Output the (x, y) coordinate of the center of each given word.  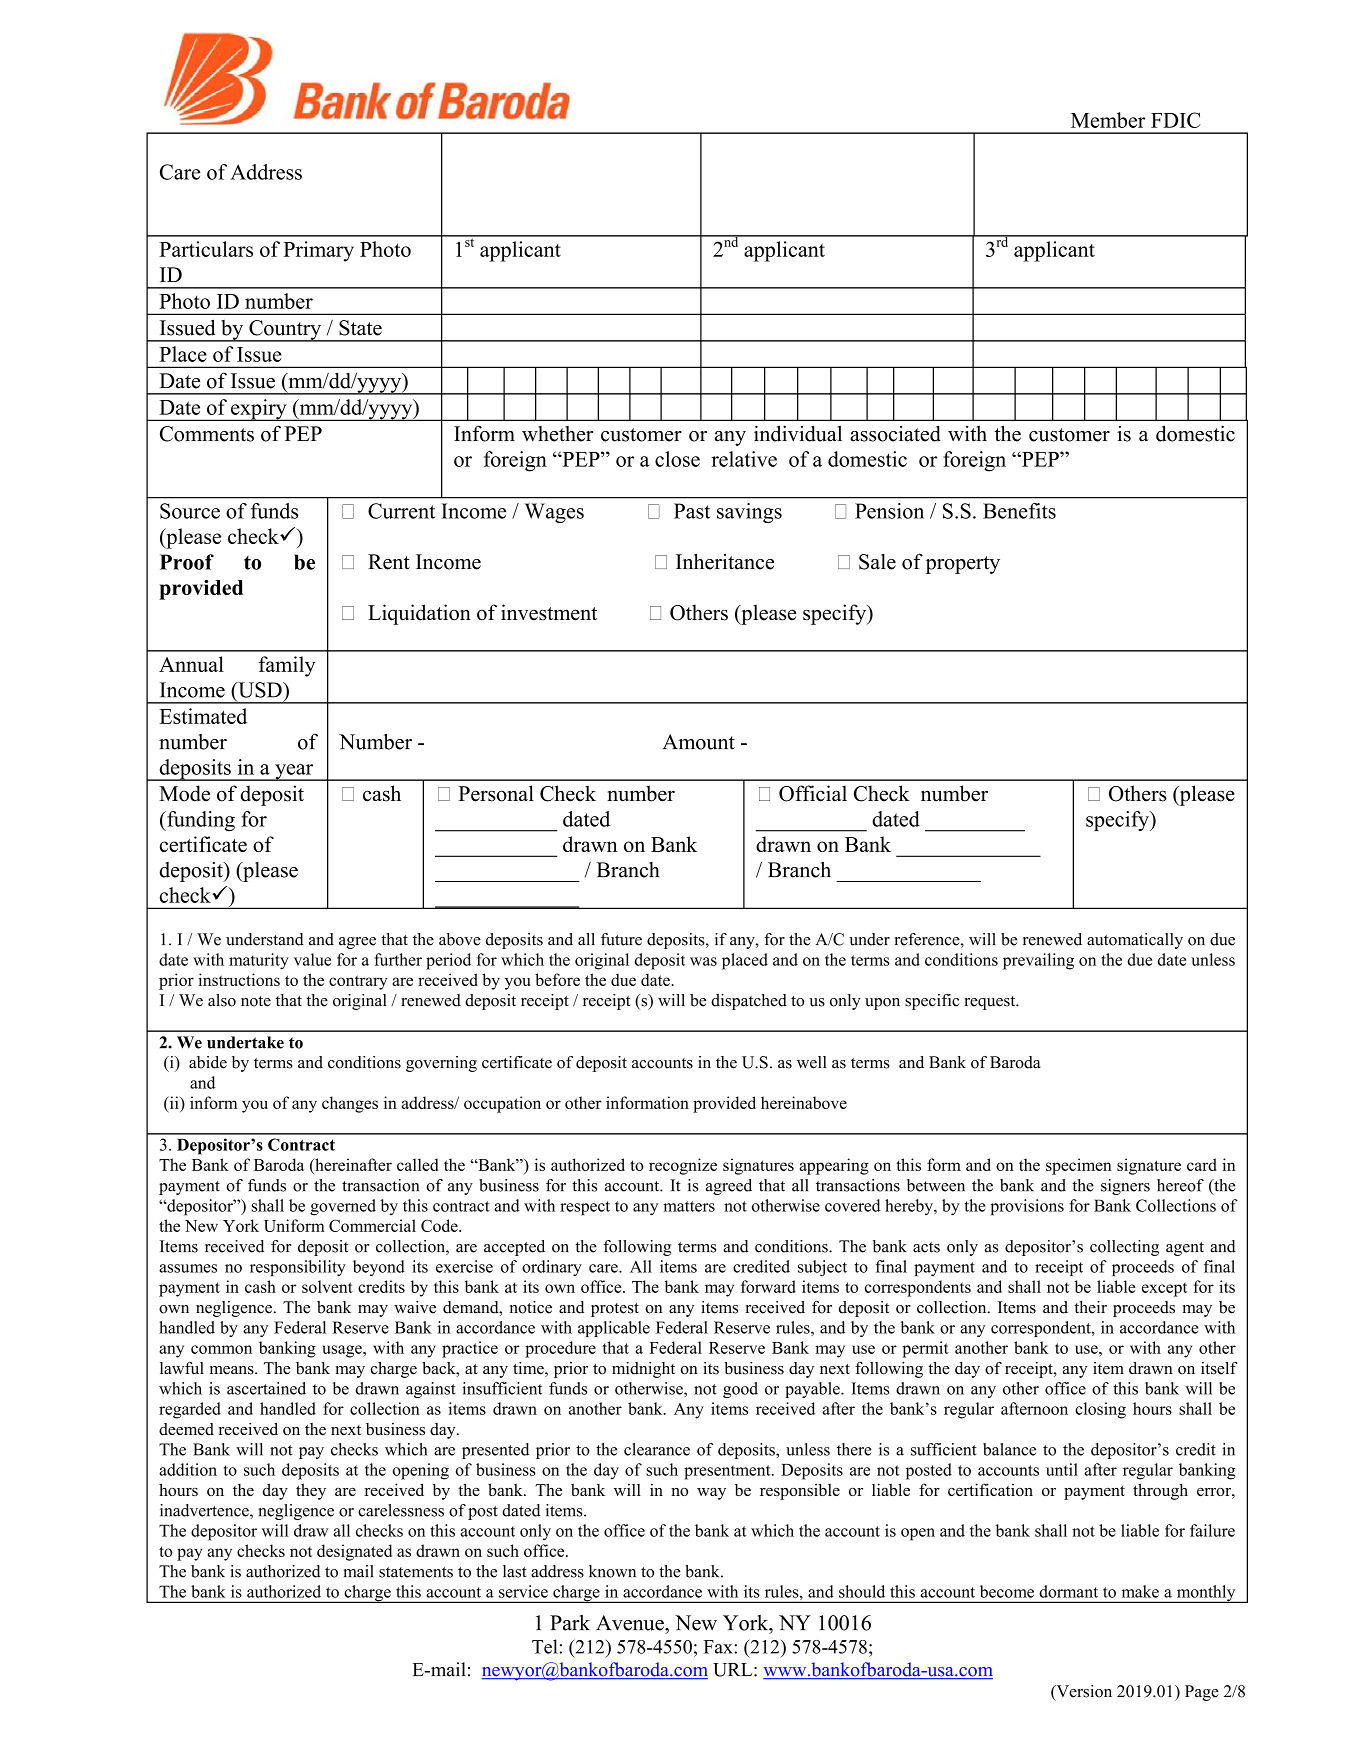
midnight (643, 1370)
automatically (1135, 941)
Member (1108, 120)
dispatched (749, 1002)
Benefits (1019, 511)
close (677, 459)
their (1090, 1307)
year (294, 772)
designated (354, 1552)
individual (798, 433)
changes (350, 1104)
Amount (699, 742)
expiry (259, 410)
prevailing (1038, 961)
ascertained (266, 1388)
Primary (318, 251)
